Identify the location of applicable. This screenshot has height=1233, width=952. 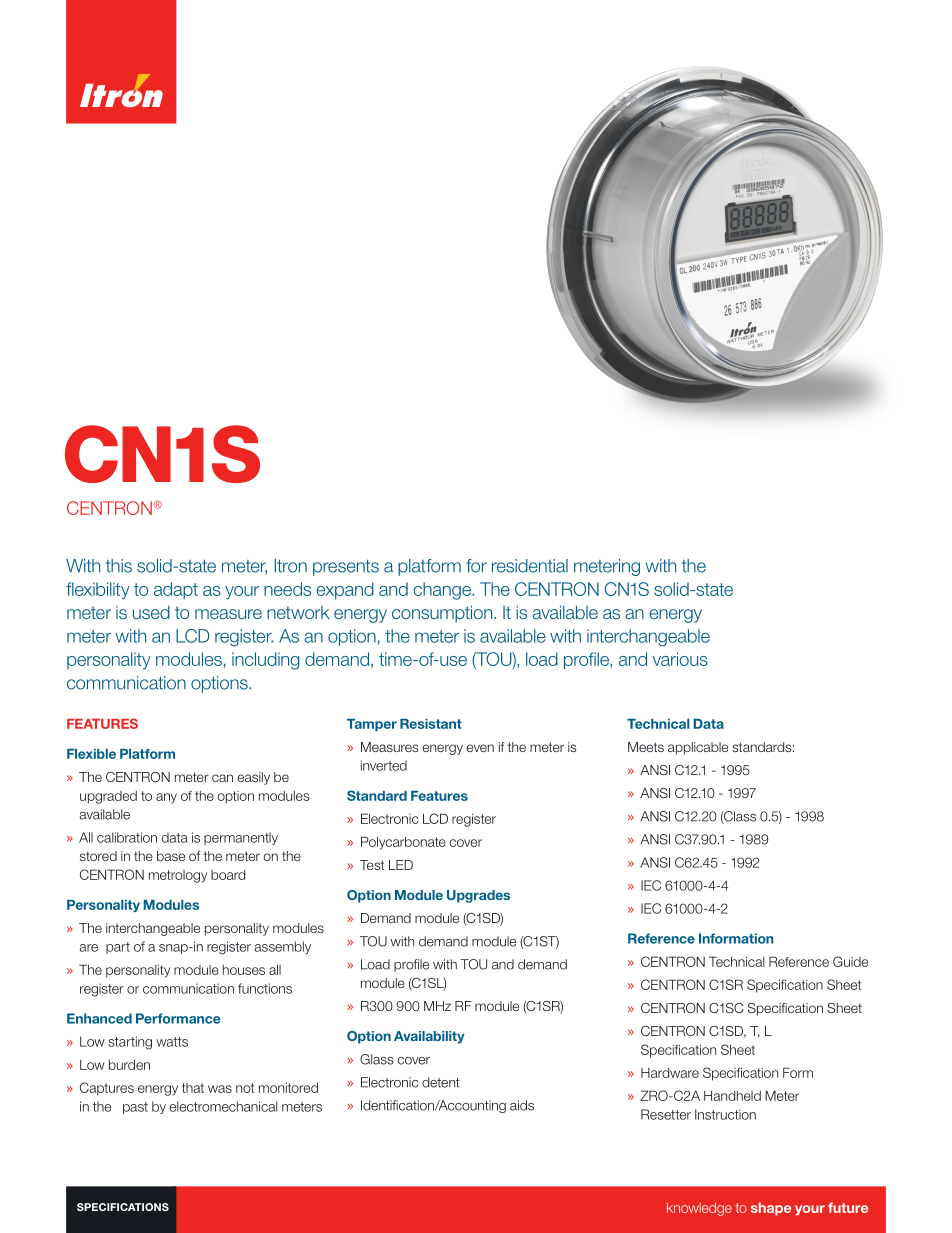
(698, 748).
